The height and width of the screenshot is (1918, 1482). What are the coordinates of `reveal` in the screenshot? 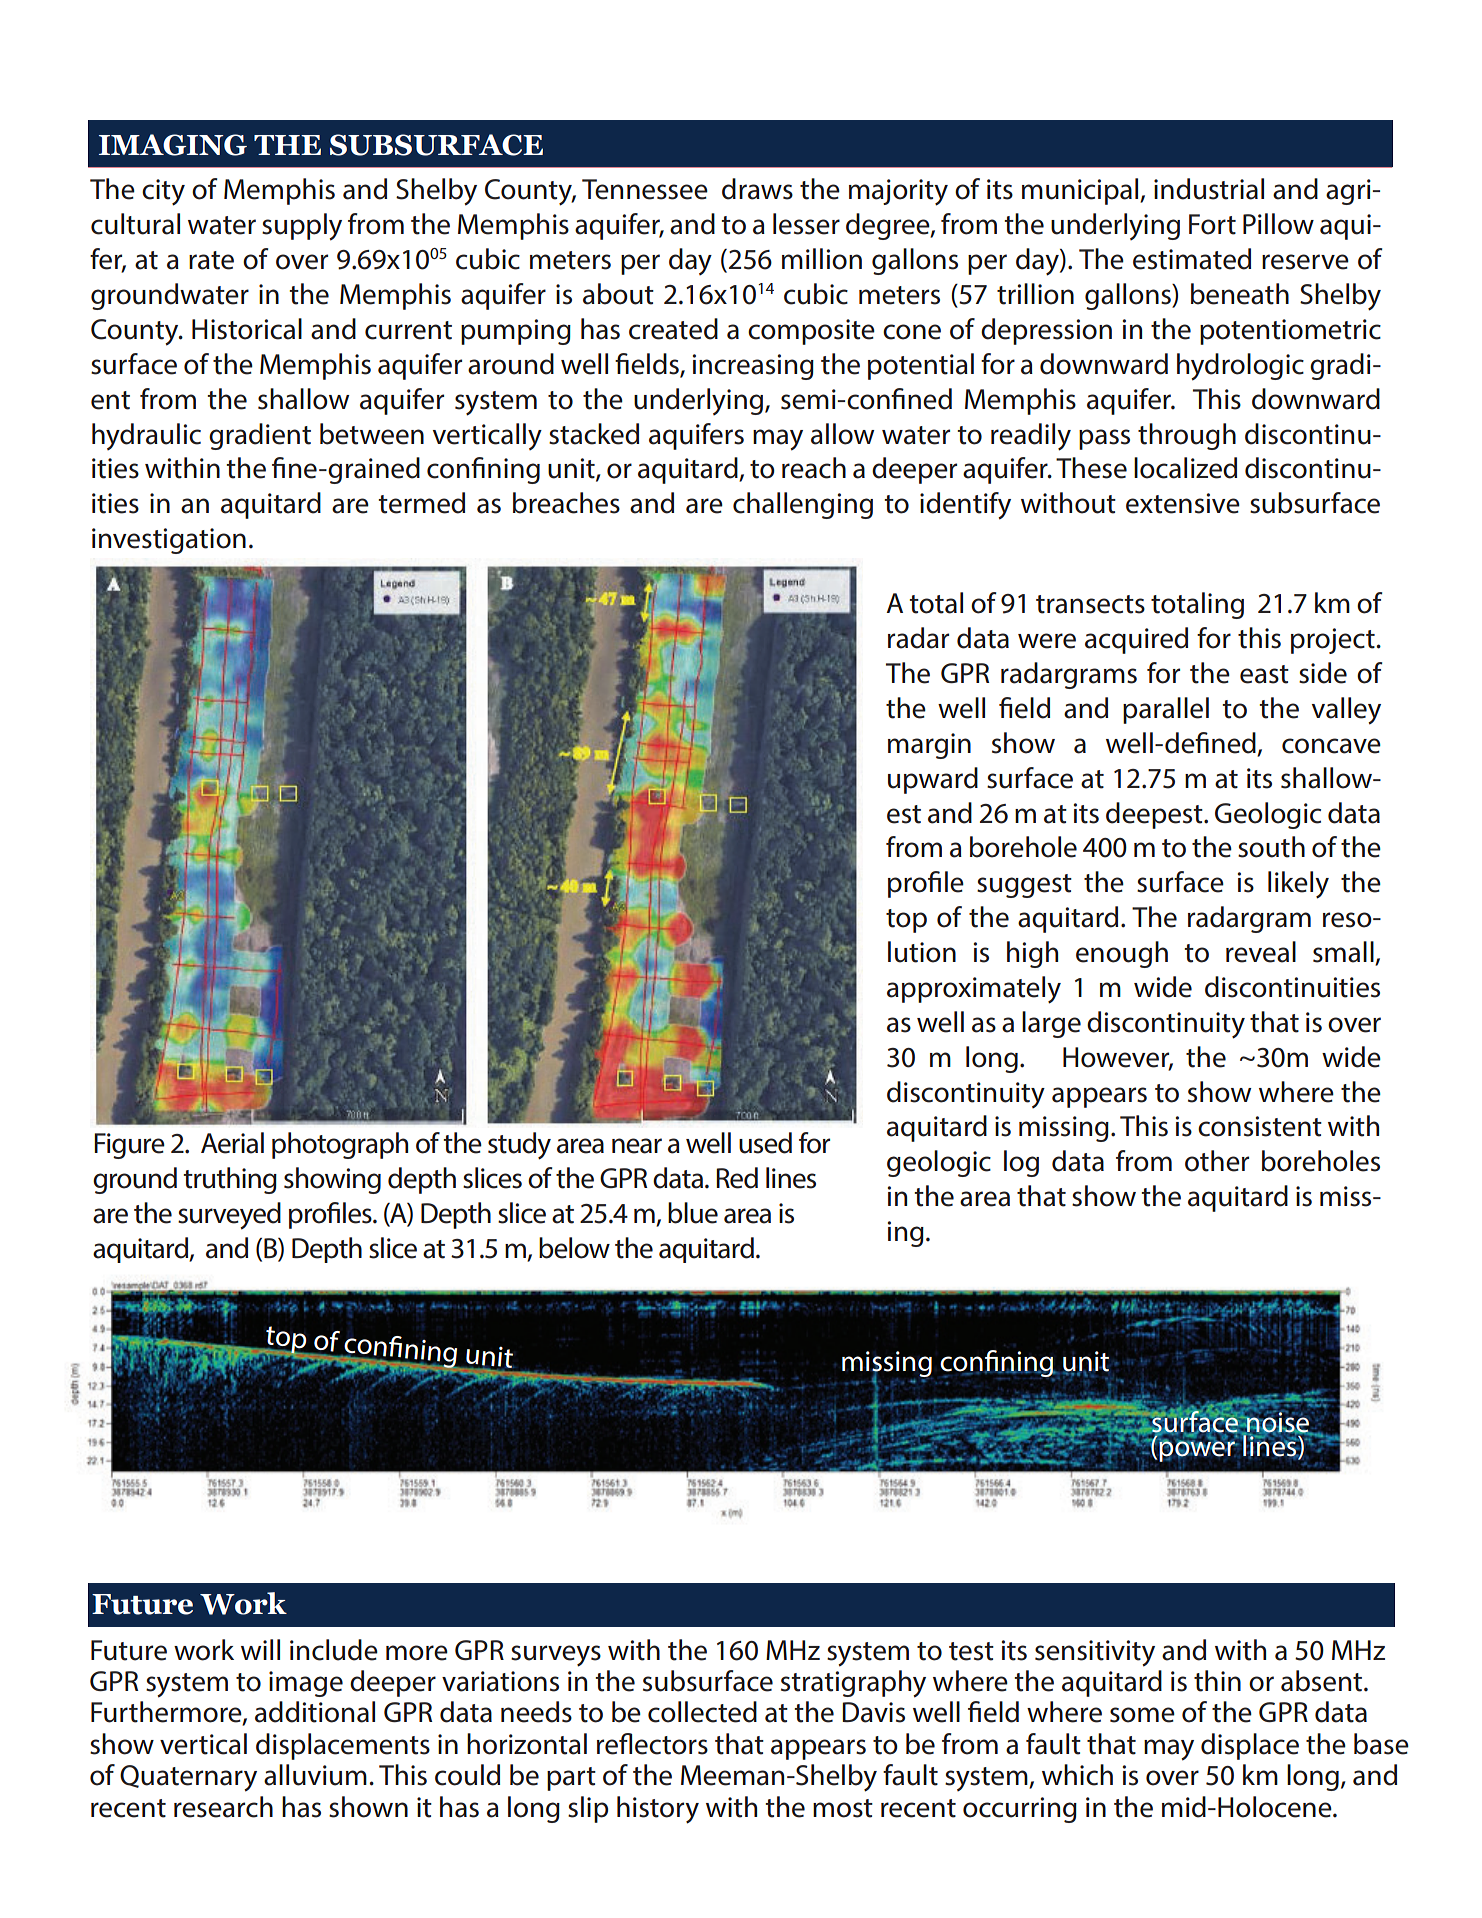 It's located at (1261, 952).
